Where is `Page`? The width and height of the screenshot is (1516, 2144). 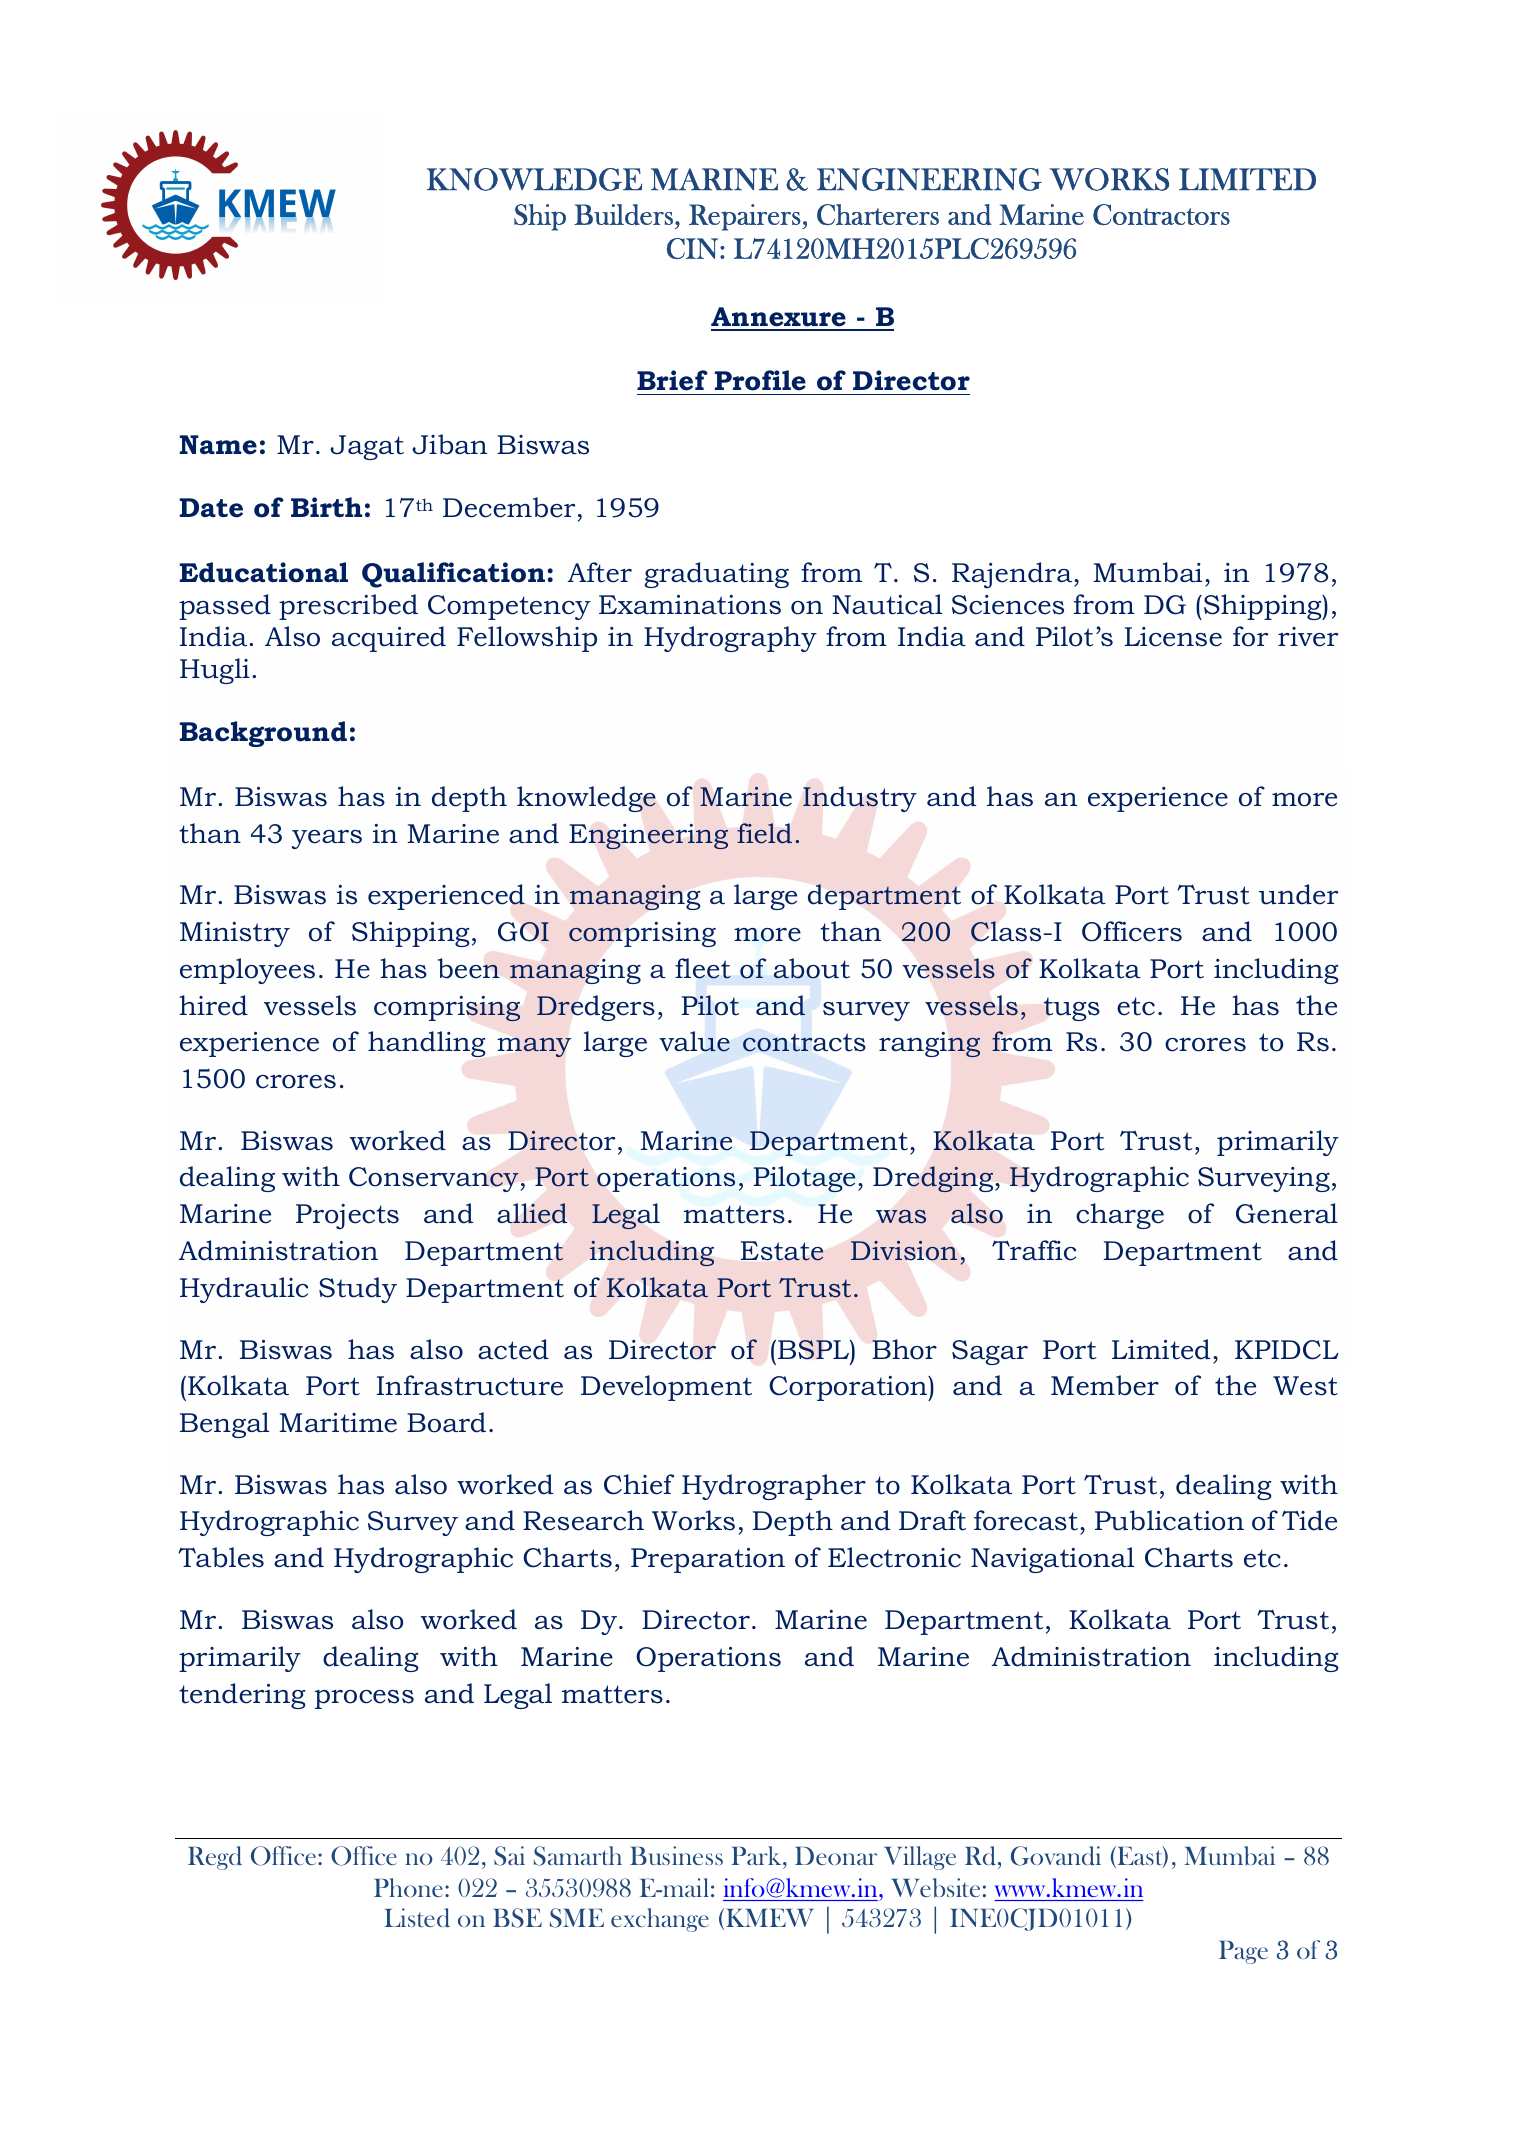 Page is located at coordinates (1243, 1952).
